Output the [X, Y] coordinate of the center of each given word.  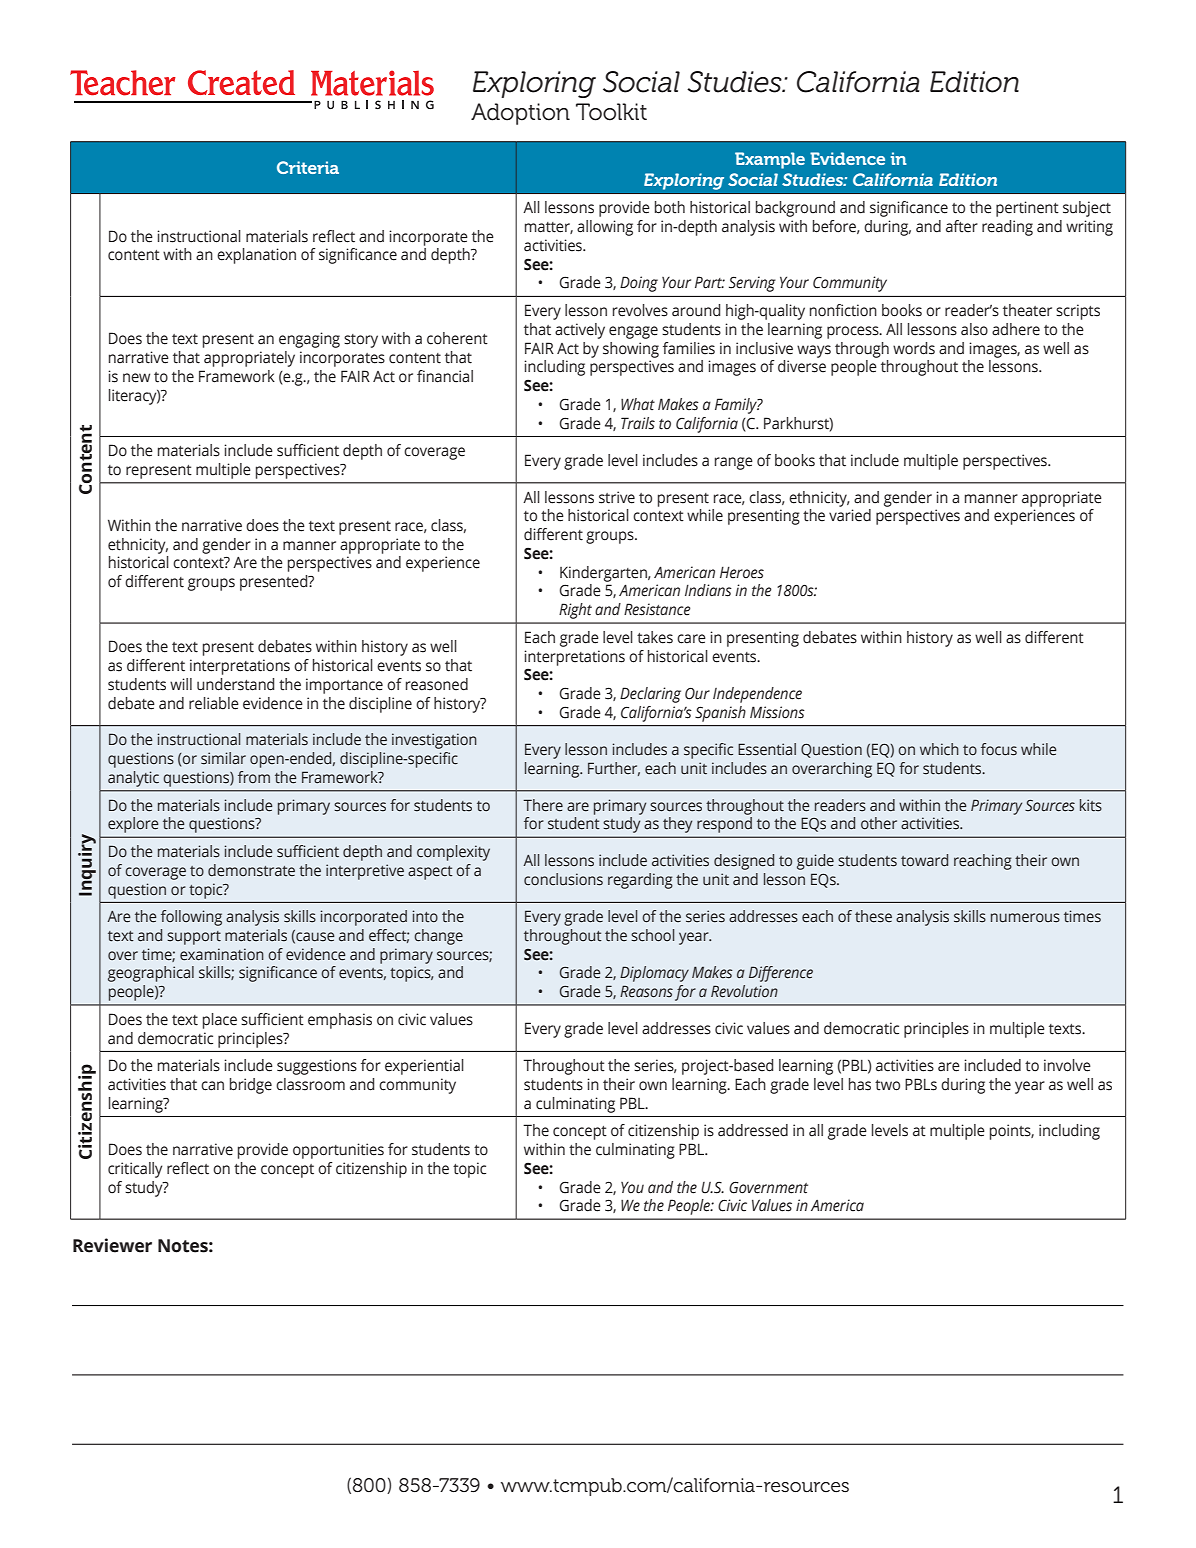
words [914, 348]
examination [222, 954]
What [638, 404]
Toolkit [611, 112]
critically [135, 1170]
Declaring [650, 695]
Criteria [308, 167]
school [652, 935]
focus [999, 749]
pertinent [1027, 209]
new [136, 378]
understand [235, 684]
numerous [1025, 918]
